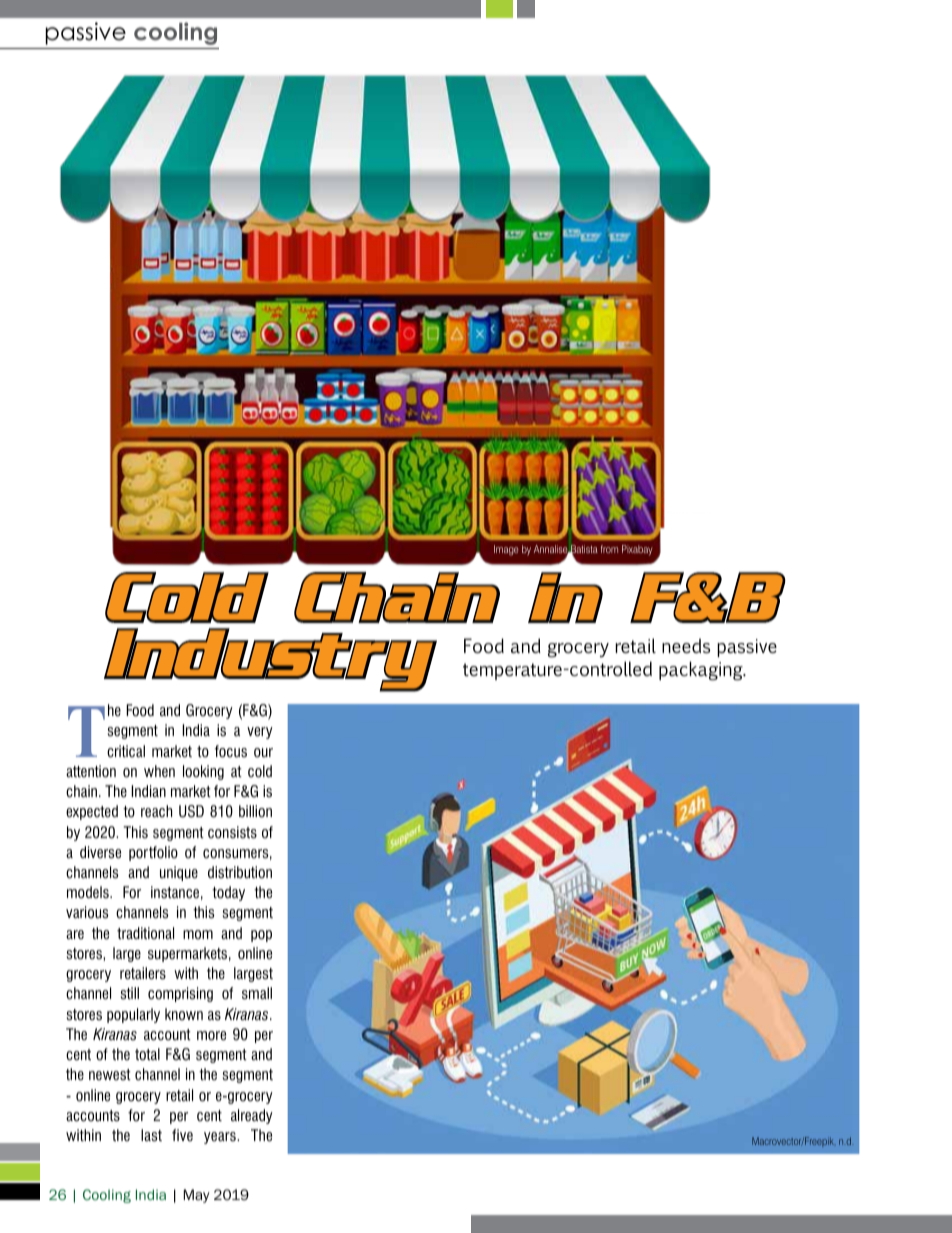  I want to click on Pixabay, so click(637, 550).
